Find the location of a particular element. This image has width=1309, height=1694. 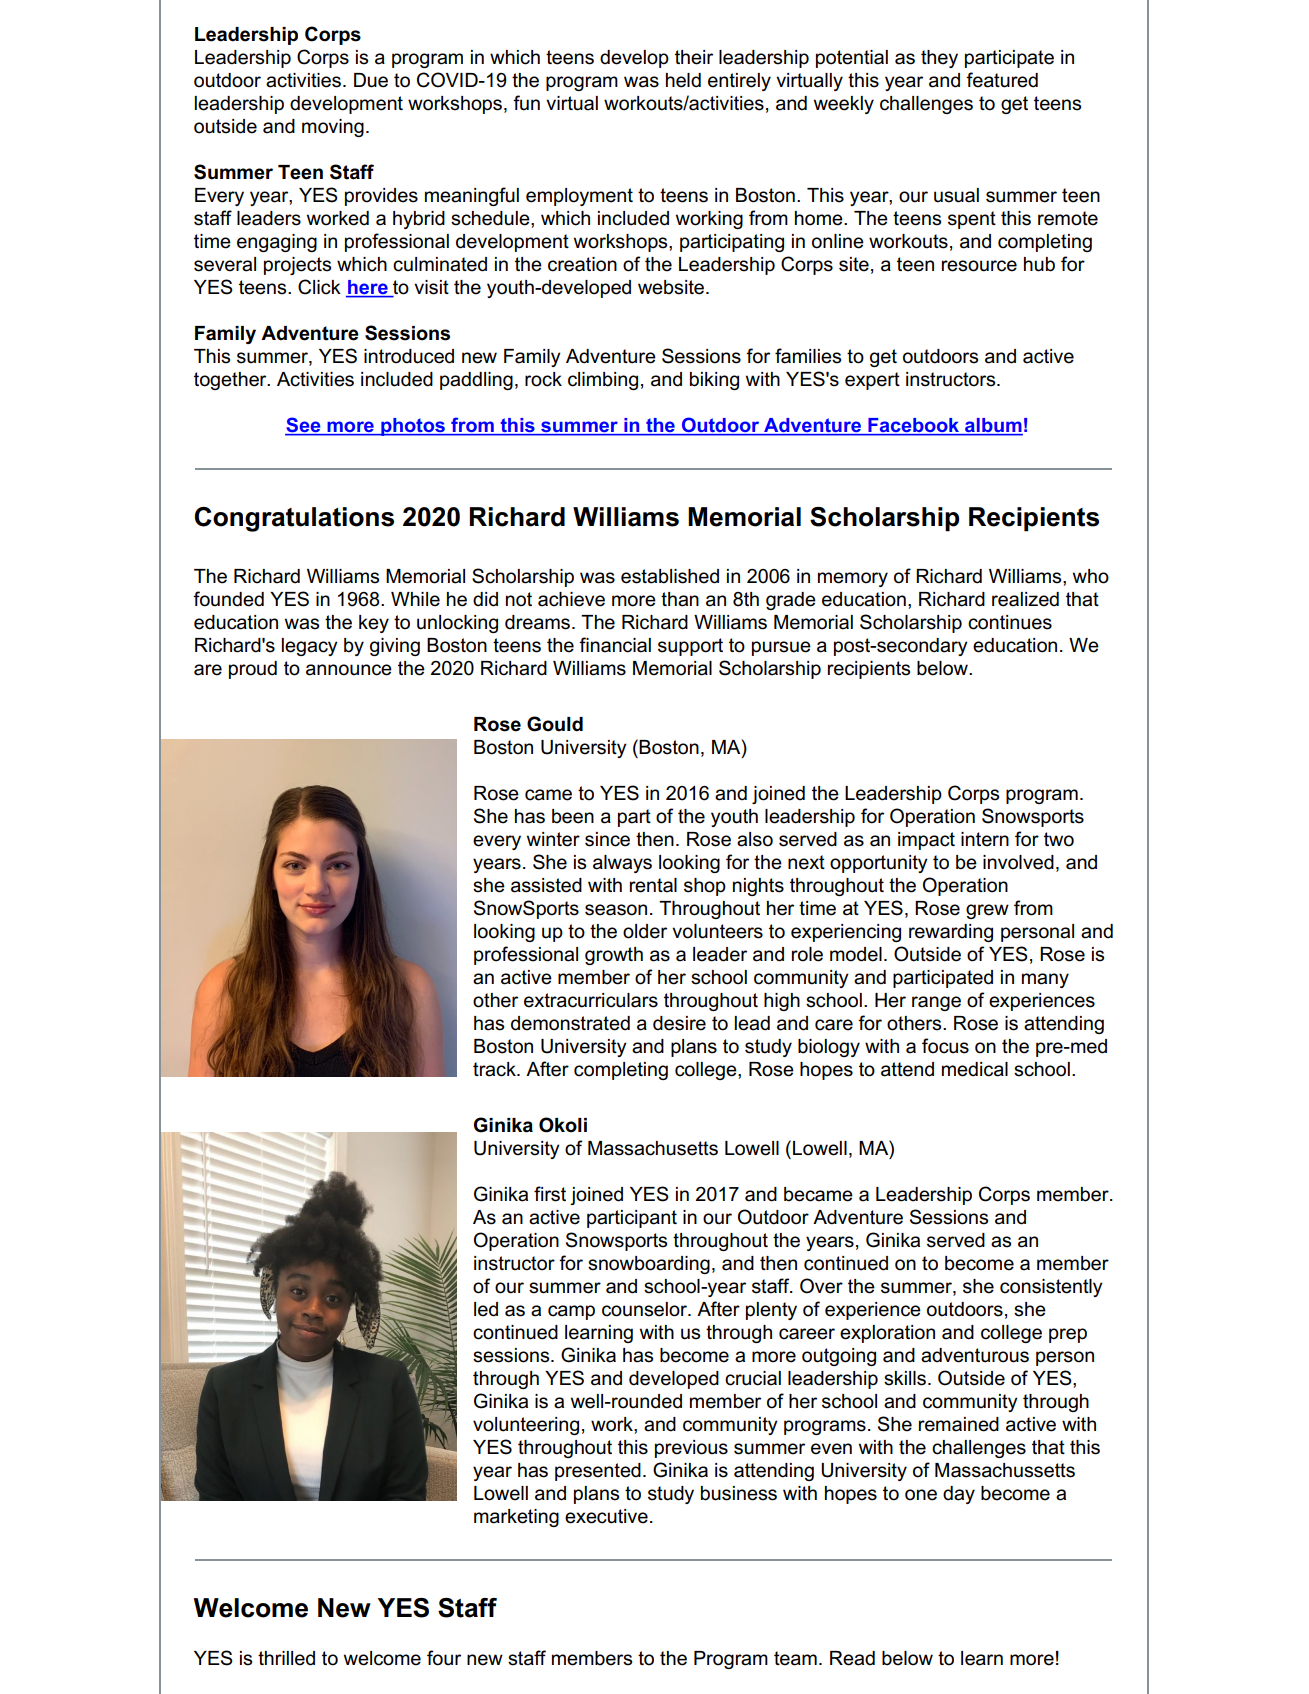

thrilled is located at coordinates (286, 1658).
